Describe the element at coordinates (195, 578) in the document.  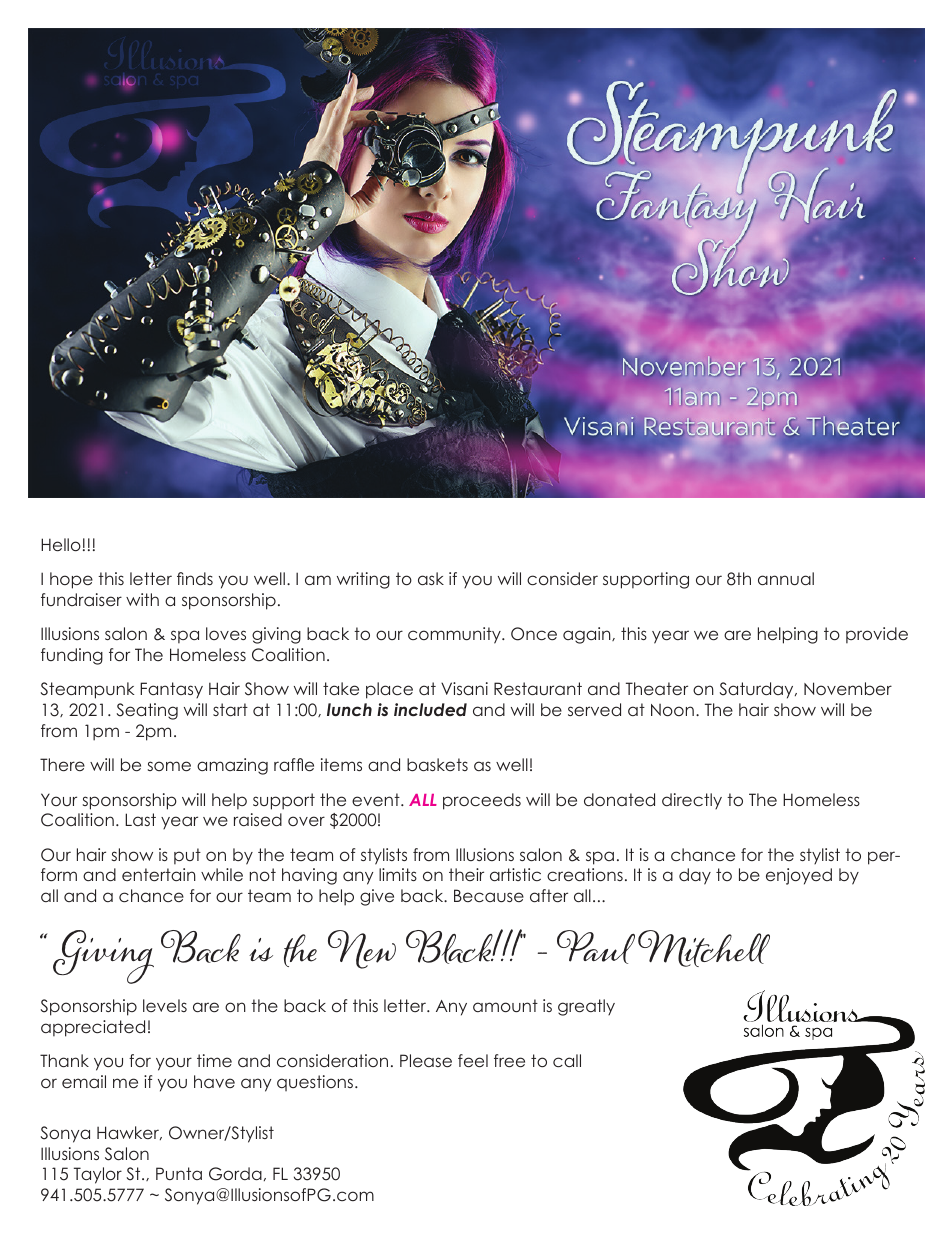
I see `finds` at that location.
